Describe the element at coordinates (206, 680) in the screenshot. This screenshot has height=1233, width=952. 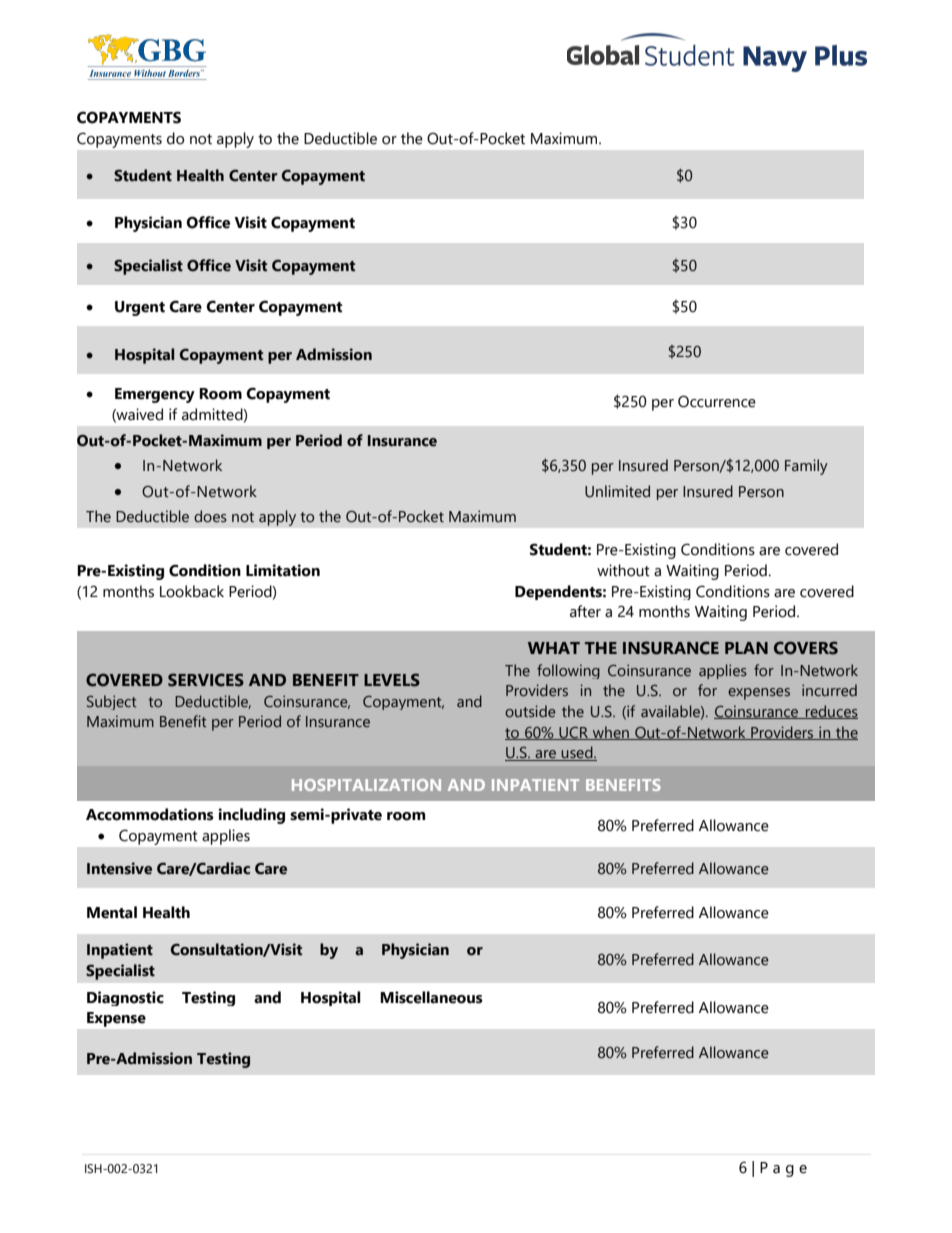
I see `SERVICES` at that location.
